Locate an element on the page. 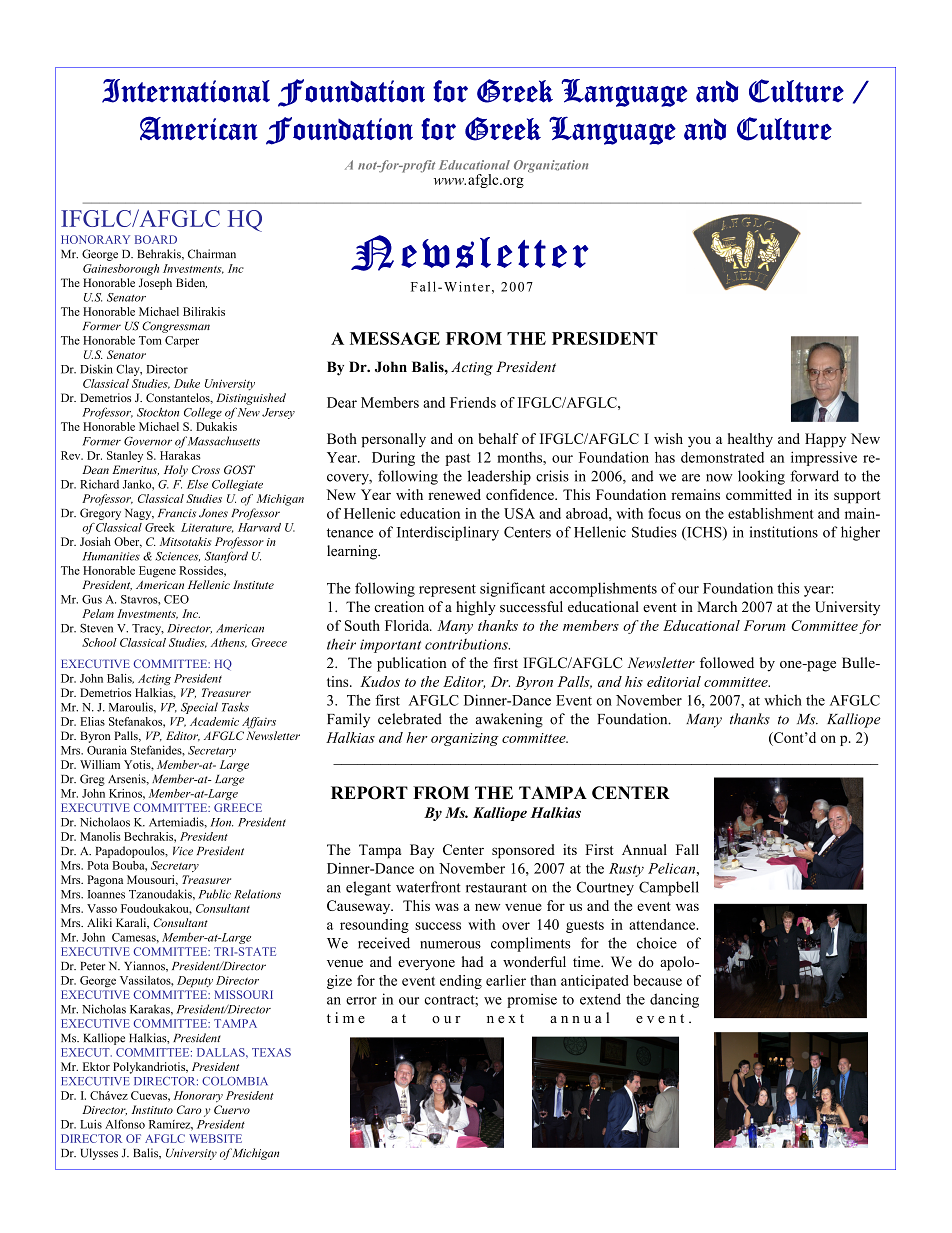  Organization is located at coordinates (551, 166).
